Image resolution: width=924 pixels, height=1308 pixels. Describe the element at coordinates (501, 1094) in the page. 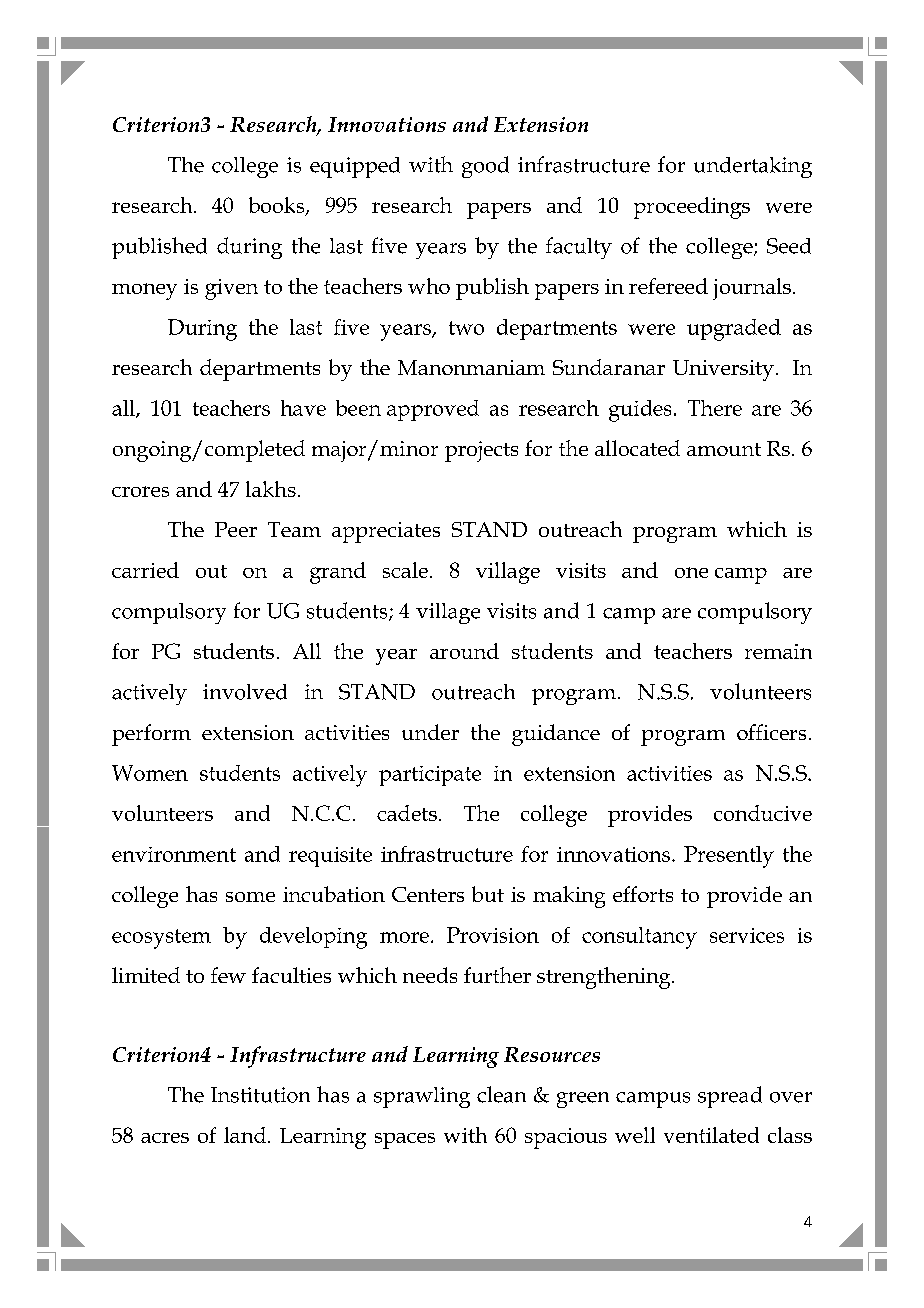

I see `clean` at that location.
